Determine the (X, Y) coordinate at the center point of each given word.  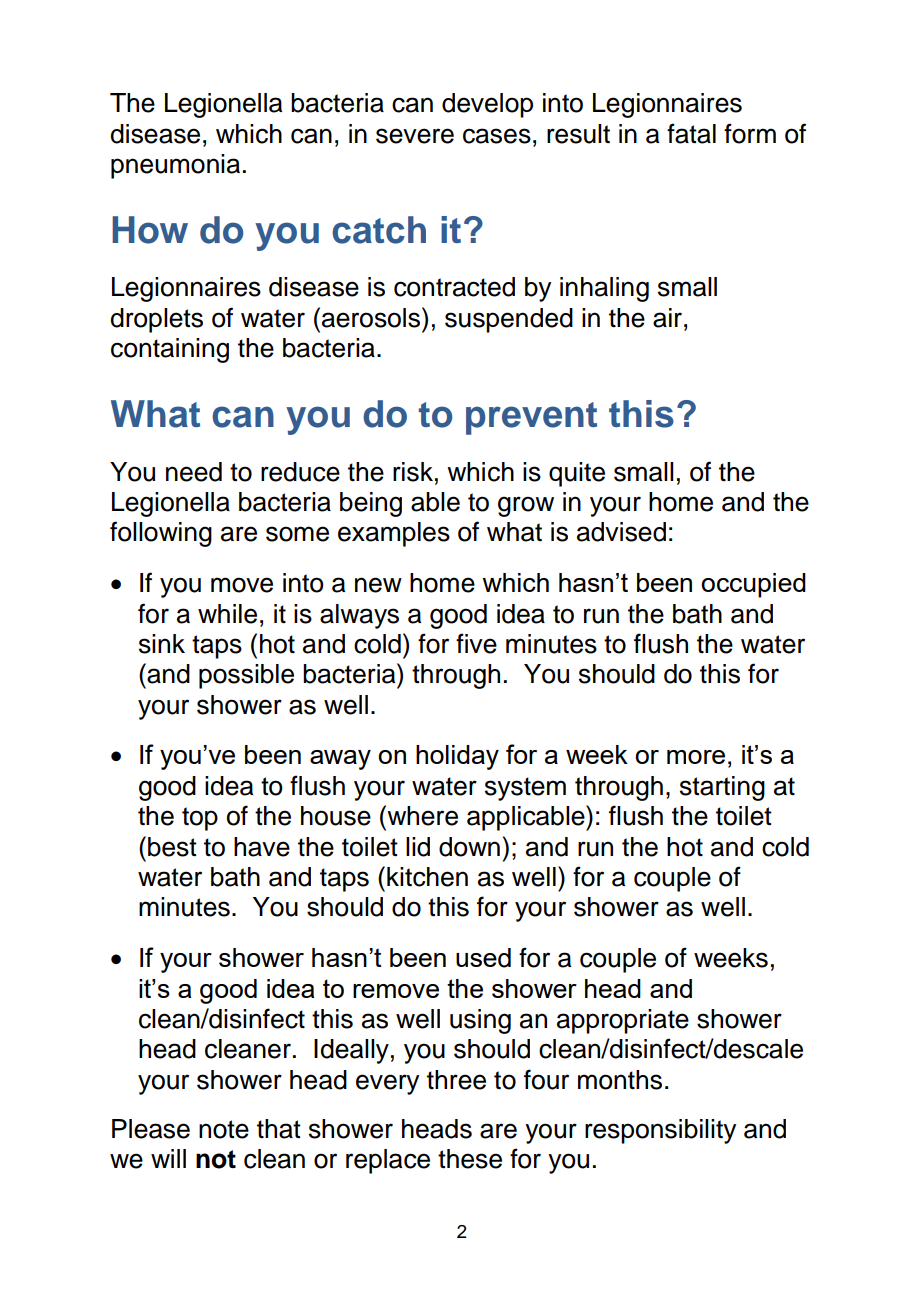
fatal (691, 133)
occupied (753, 585)
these (470, 1159)
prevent (531, 418)
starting (722, 788)
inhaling (604, 289)
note (224, 1129)
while (227, 614)
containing (170, 350)
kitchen (427, 877)
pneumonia (175, 166)
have (262, 847)
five (476, 643)
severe (415, 136)
